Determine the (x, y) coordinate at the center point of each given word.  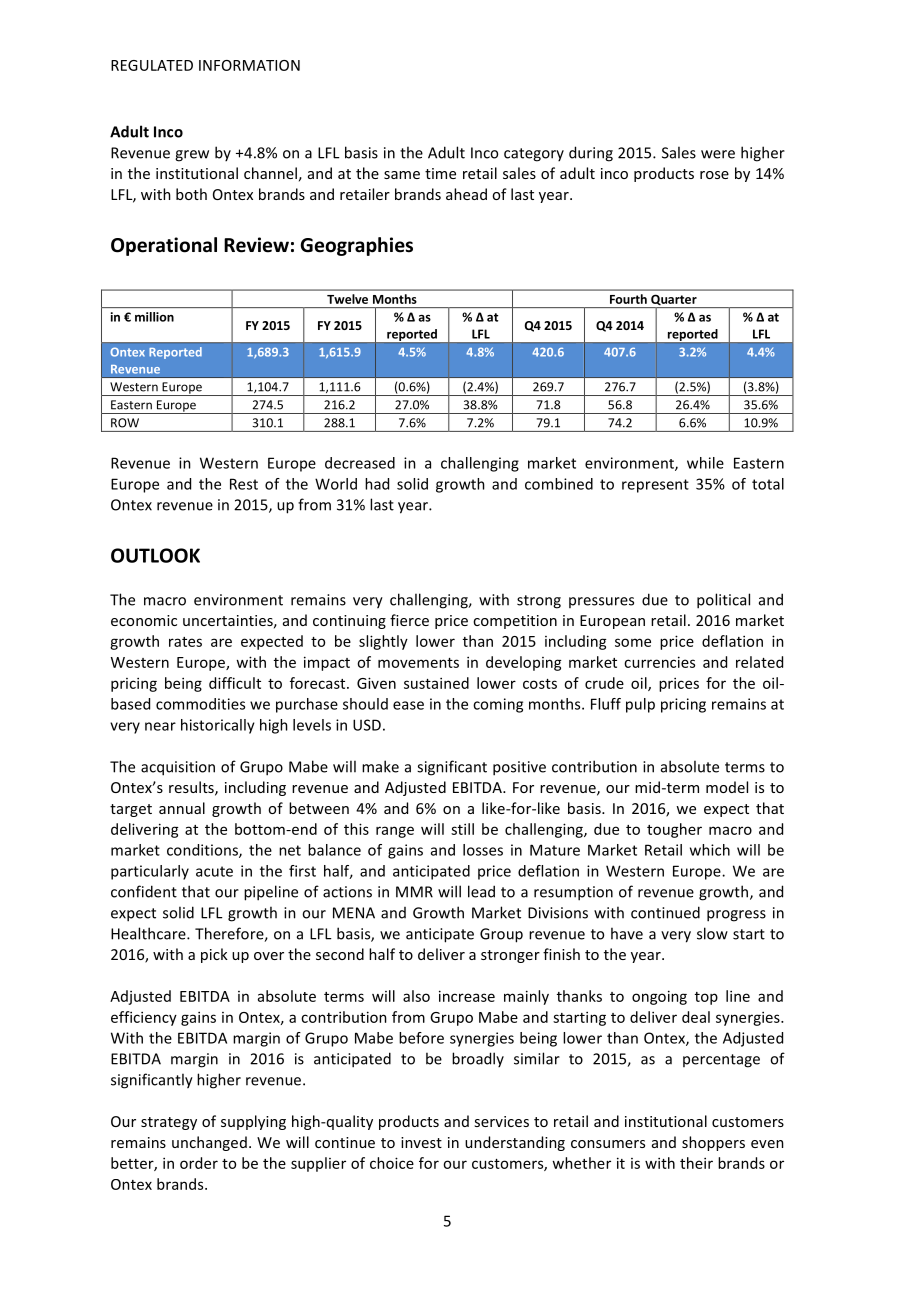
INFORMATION (249, 65)
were (718, 154)
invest (421, 1142)
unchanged (209, 1143)
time (440, 173)
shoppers (713, 1143)
